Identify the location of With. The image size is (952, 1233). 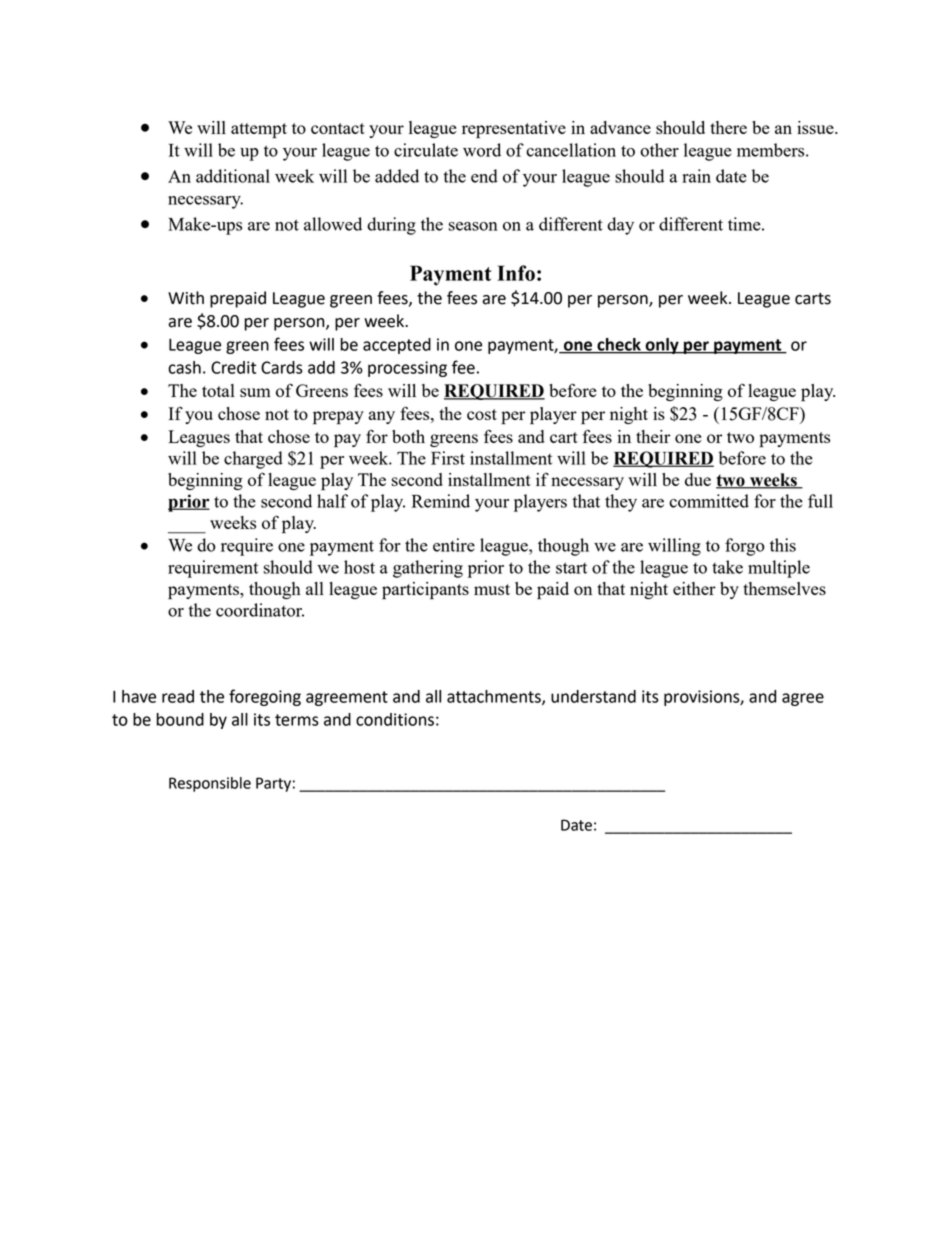
(186, 298).
